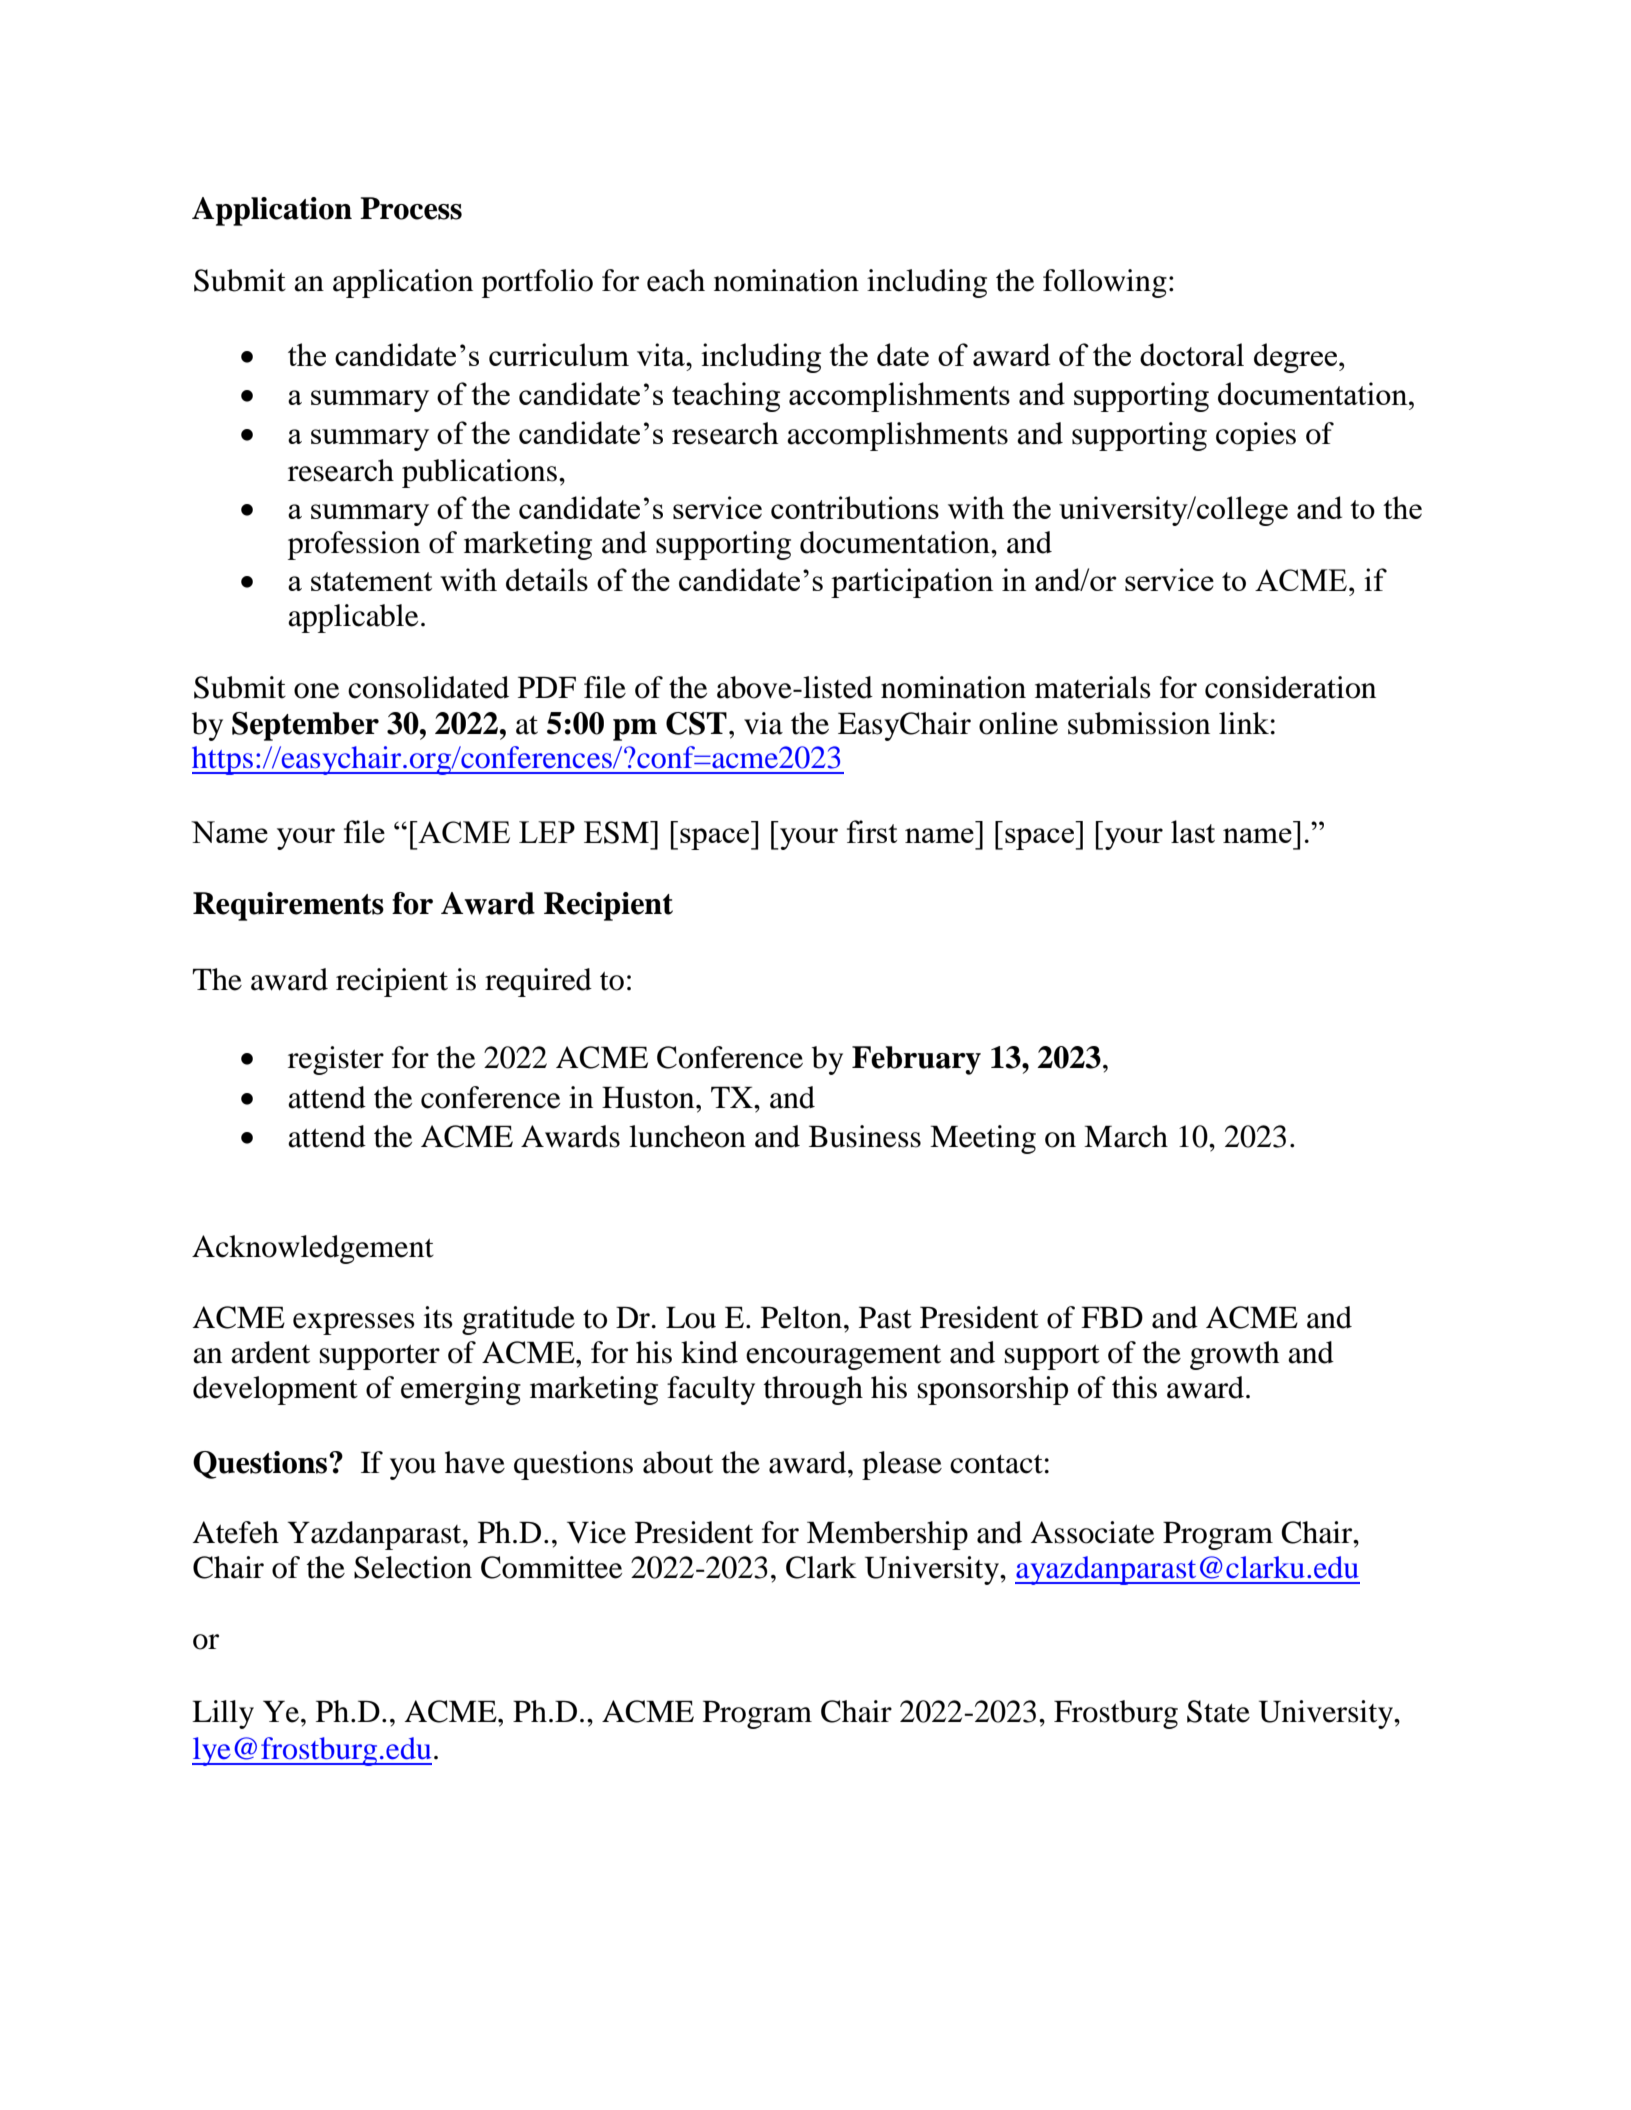 The height and width of the page is (2110, 1631). I want to click on Process, so click(411, 208).
